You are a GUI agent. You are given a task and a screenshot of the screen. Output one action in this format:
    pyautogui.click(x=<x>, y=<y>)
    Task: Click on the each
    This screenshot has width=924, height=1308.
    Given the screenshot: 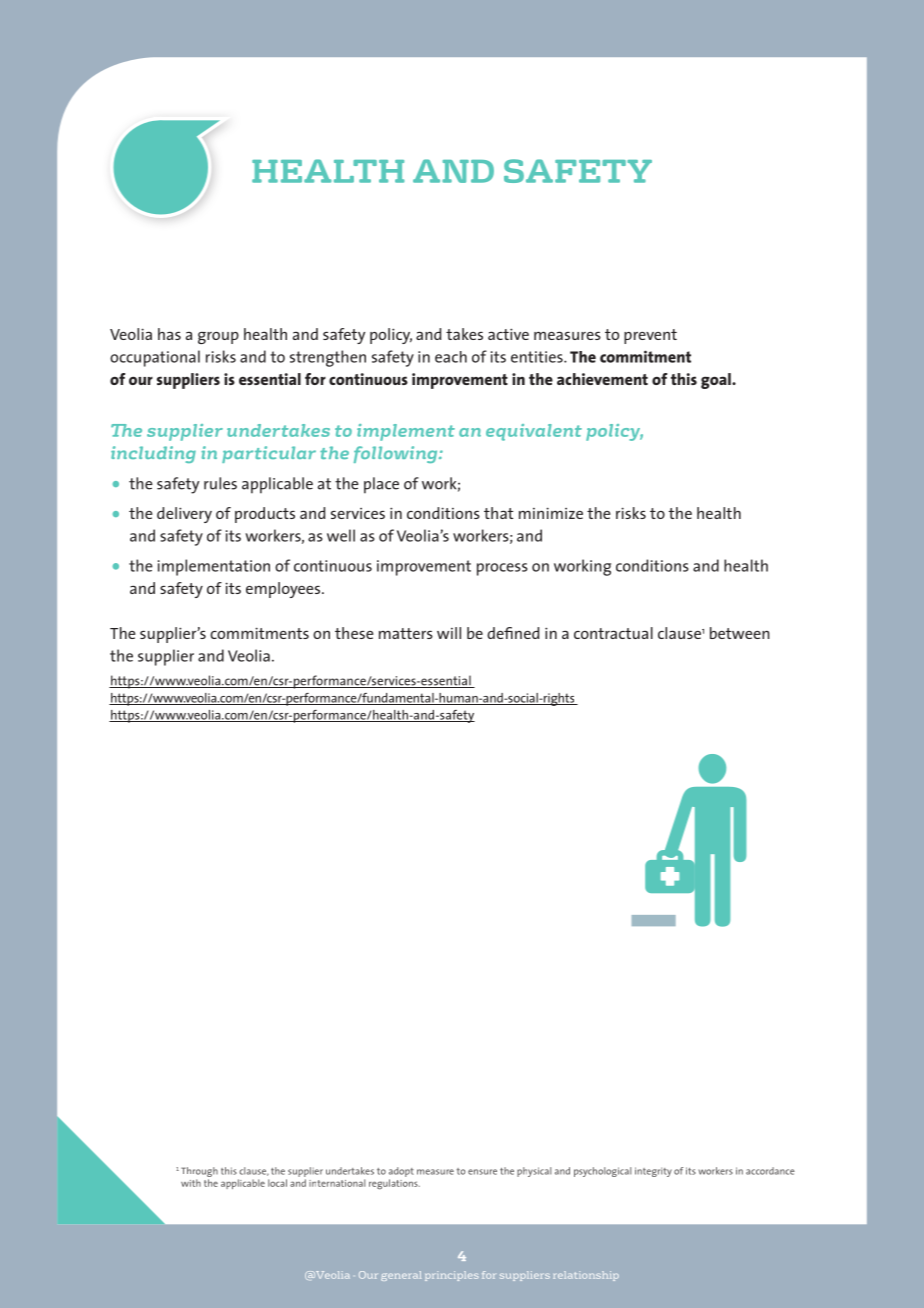 What is the action you would take?
    pyautogui.click(x=451, y=357)
